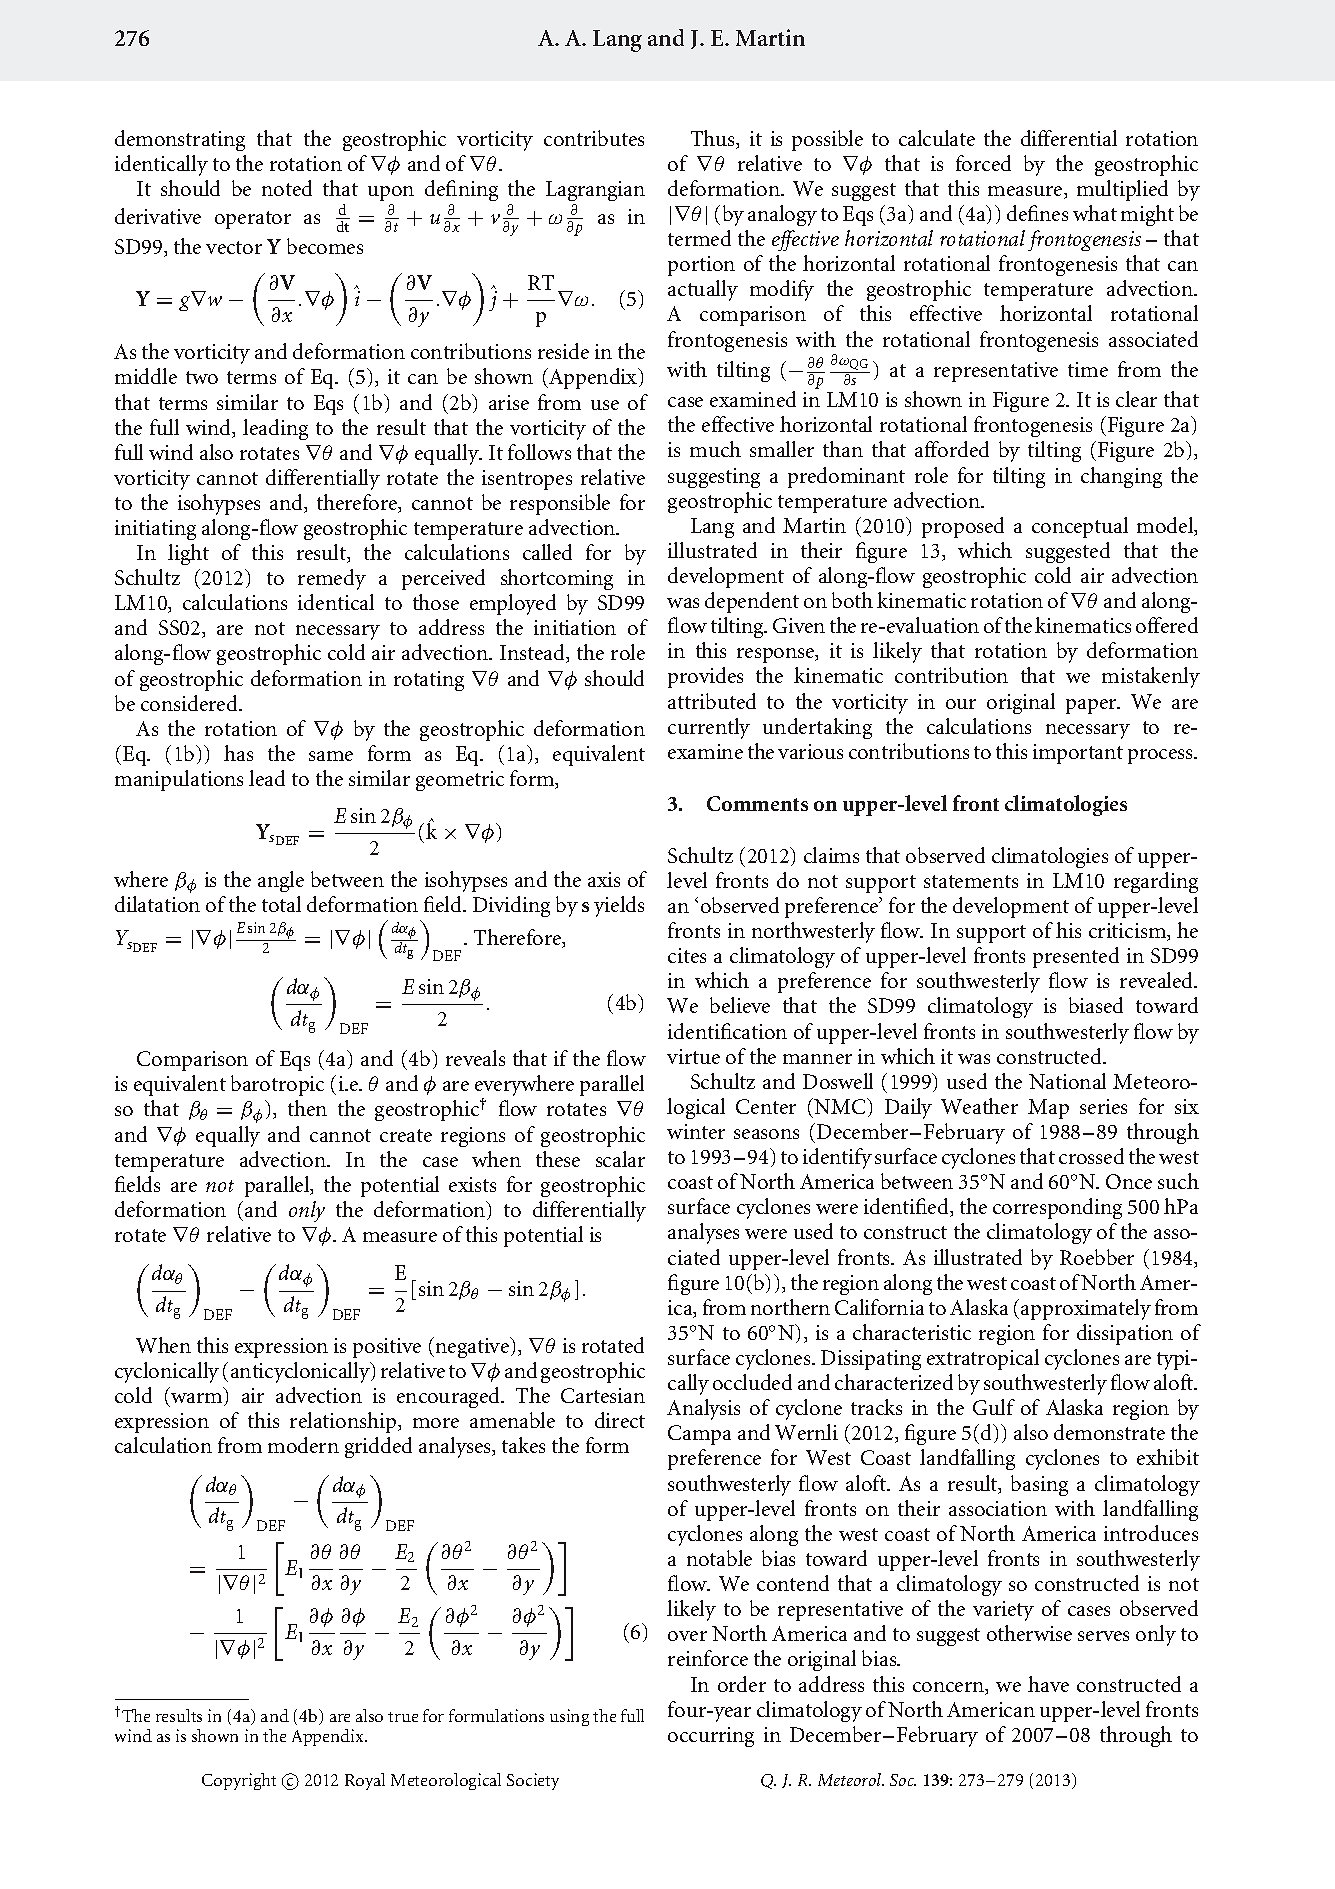 The image size is (1335, 1889). What do you see at coordinates (1086, 1309) in the screenshot?
I see `approximately` at bounding box center [1086, 1309].
